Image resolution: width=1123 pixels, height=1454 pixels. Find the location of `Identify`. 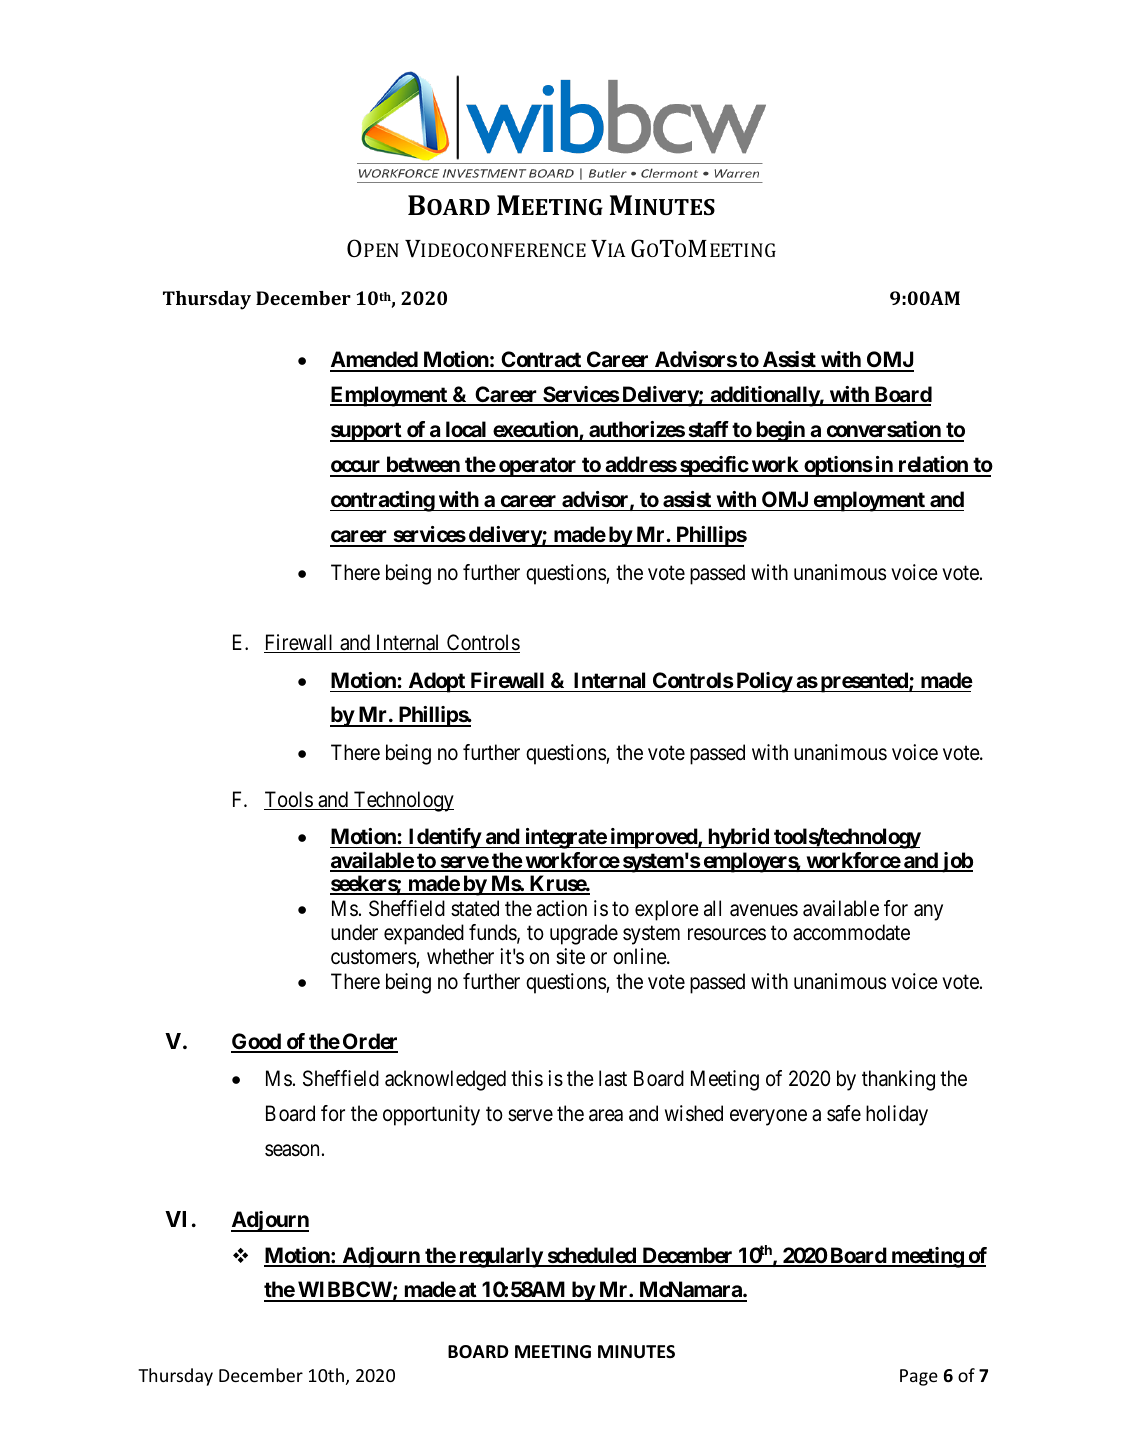

Identify is located at coordinates (444, 838).
